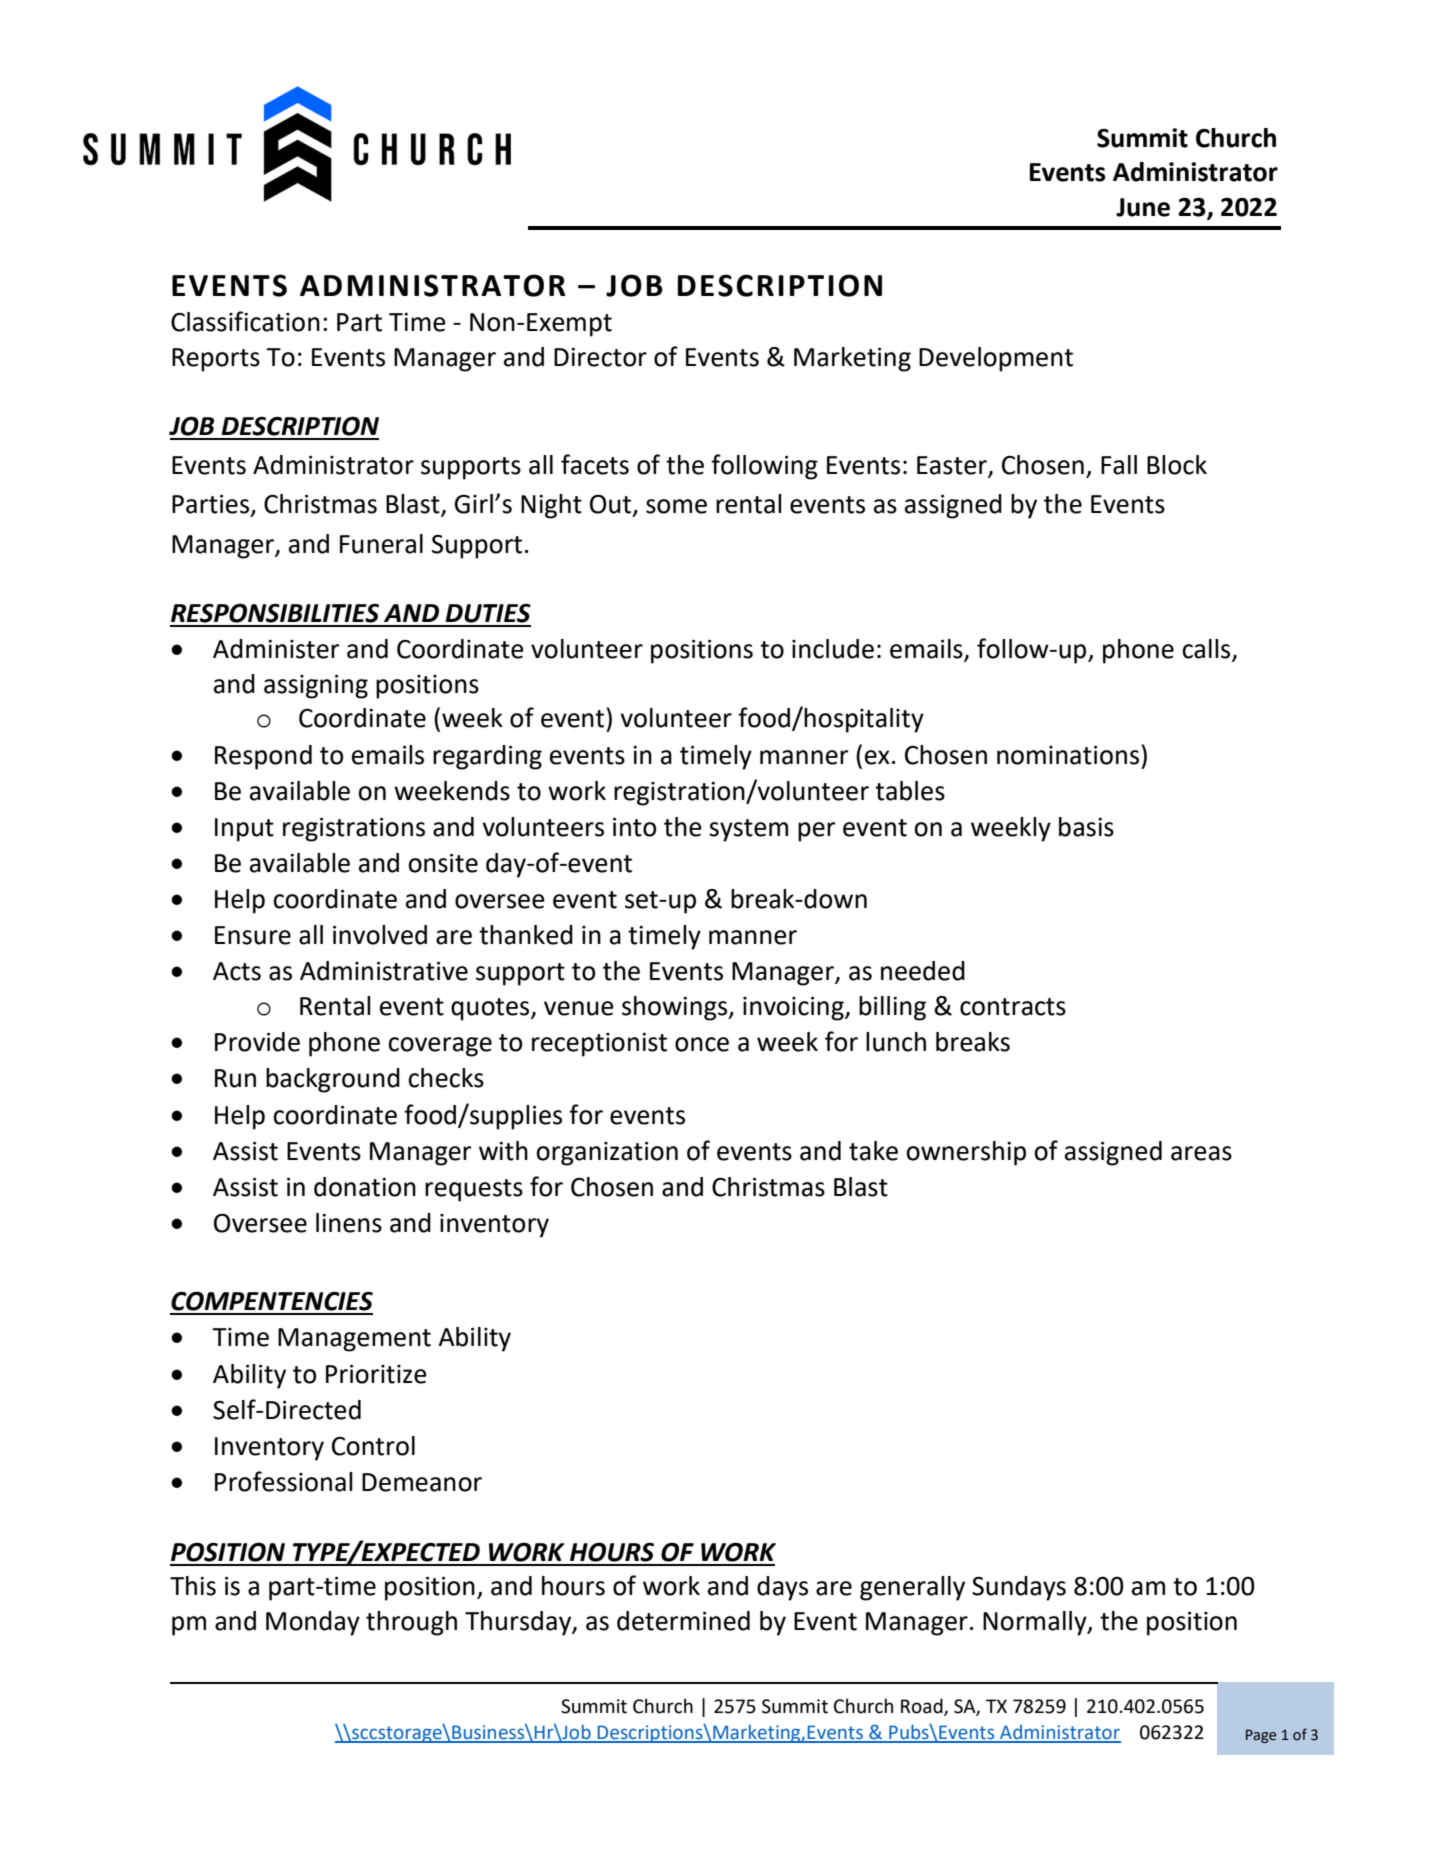 Image resolution: width=1448 pixels, height=1874 pixels. I want to click on areas, so click(1201, 1153).
